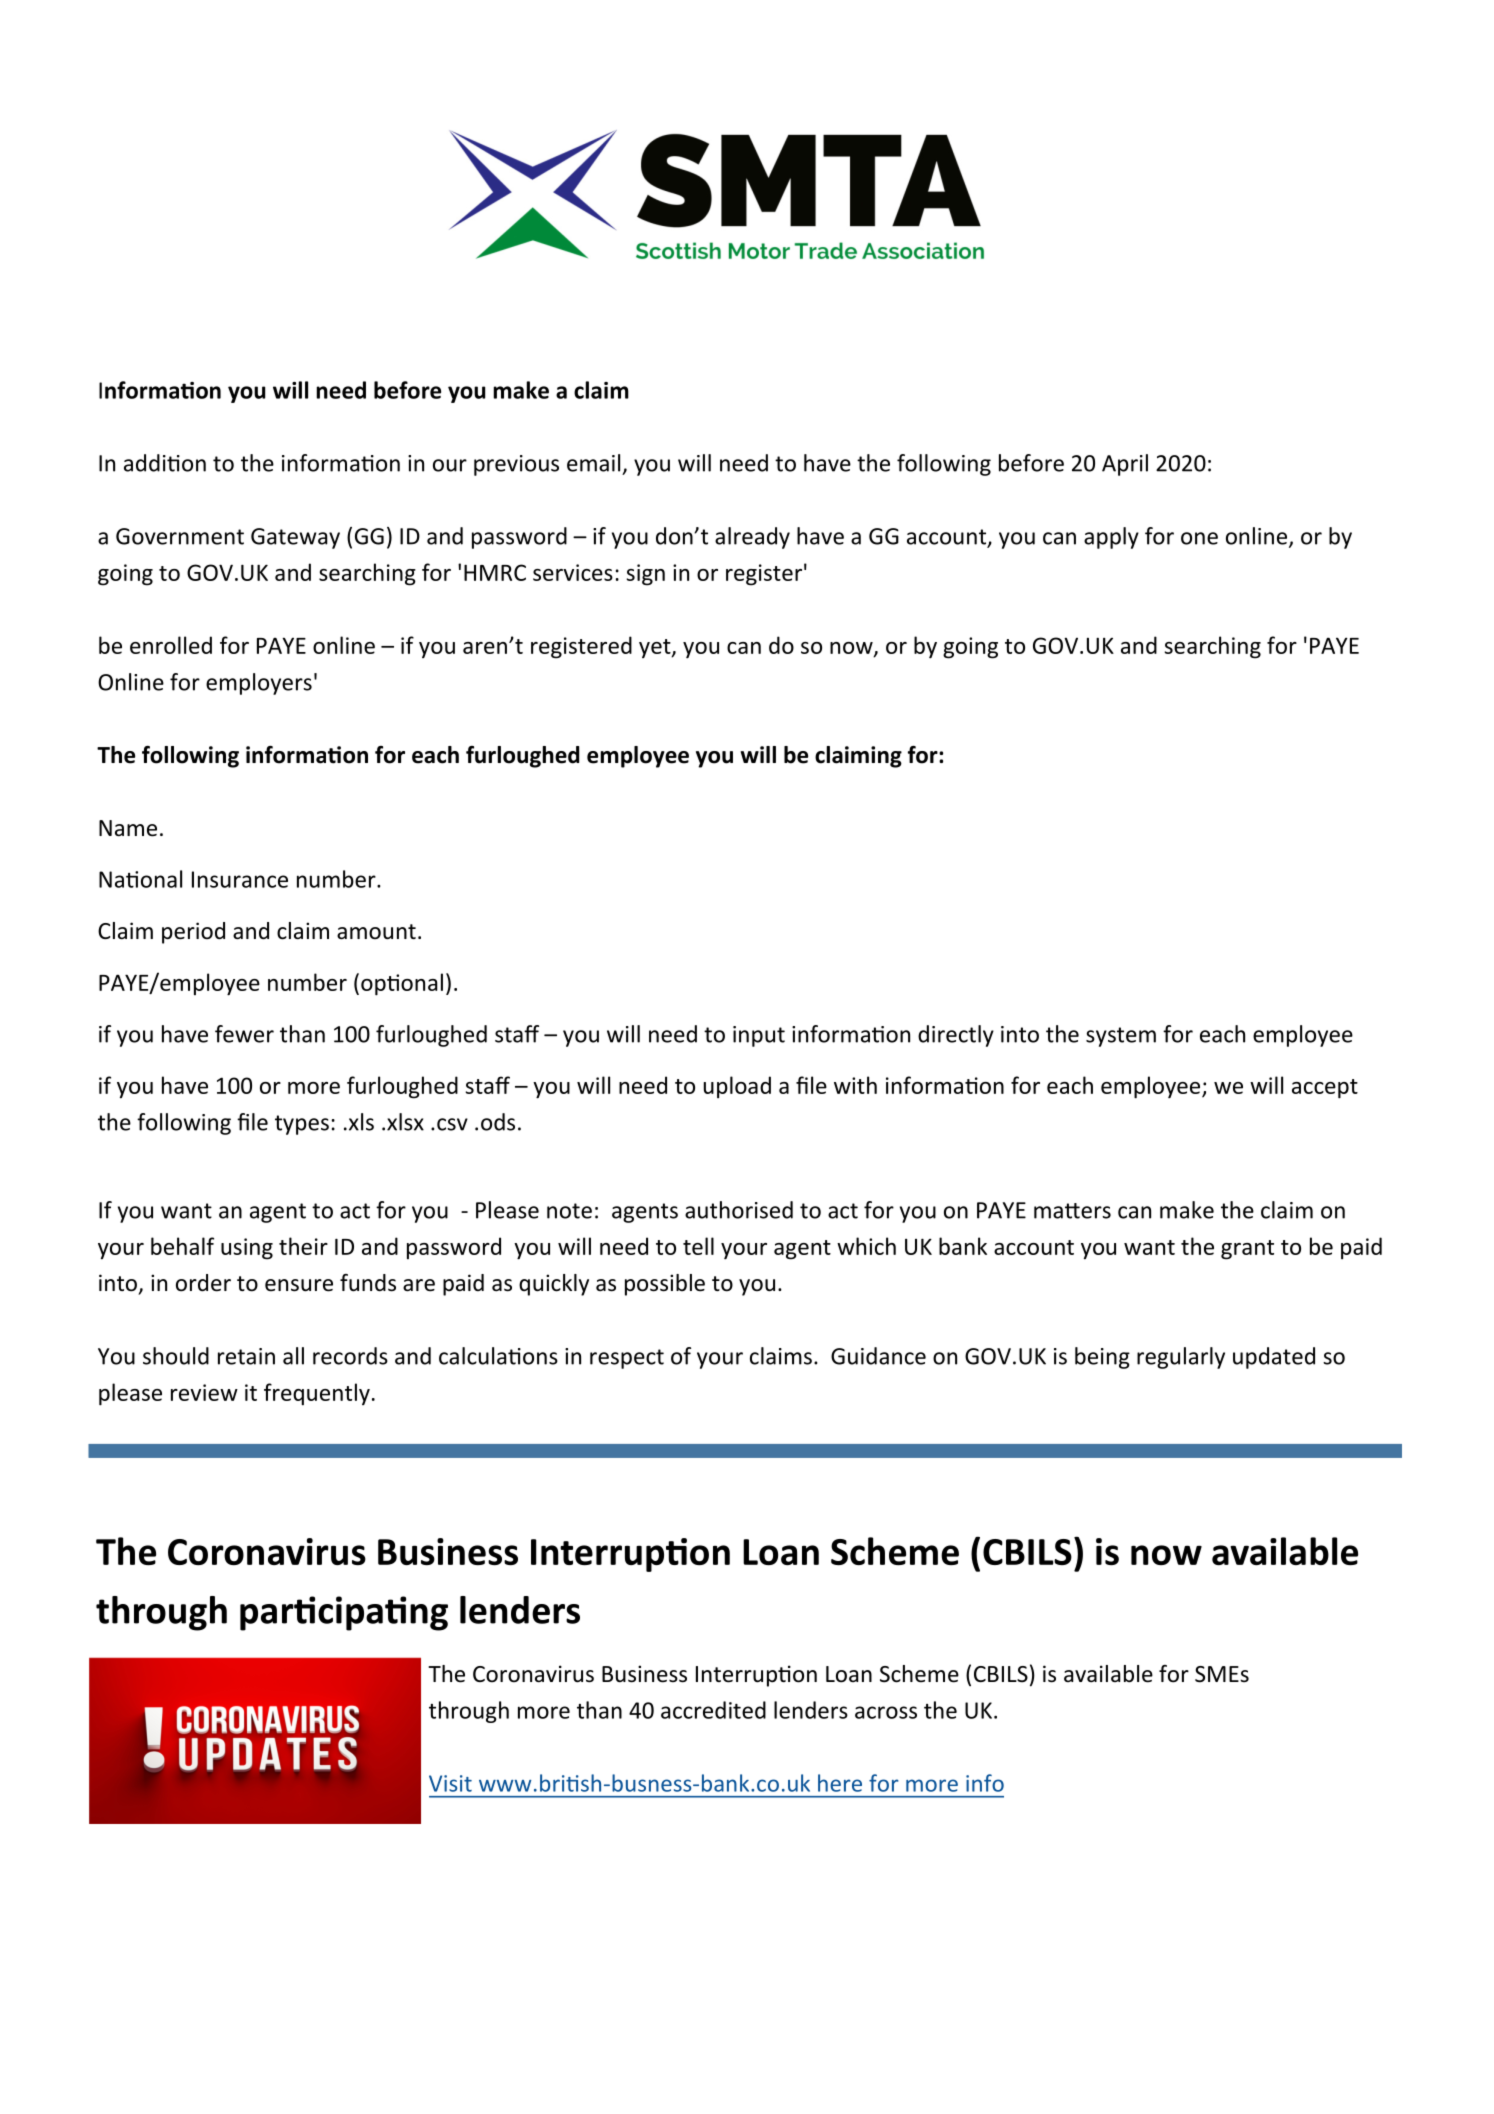 This page has height=2114, width=1494. What do you see at coordinates (450, 1783) in the page?
I see `Visit` at bounding box center [450, 1783].
